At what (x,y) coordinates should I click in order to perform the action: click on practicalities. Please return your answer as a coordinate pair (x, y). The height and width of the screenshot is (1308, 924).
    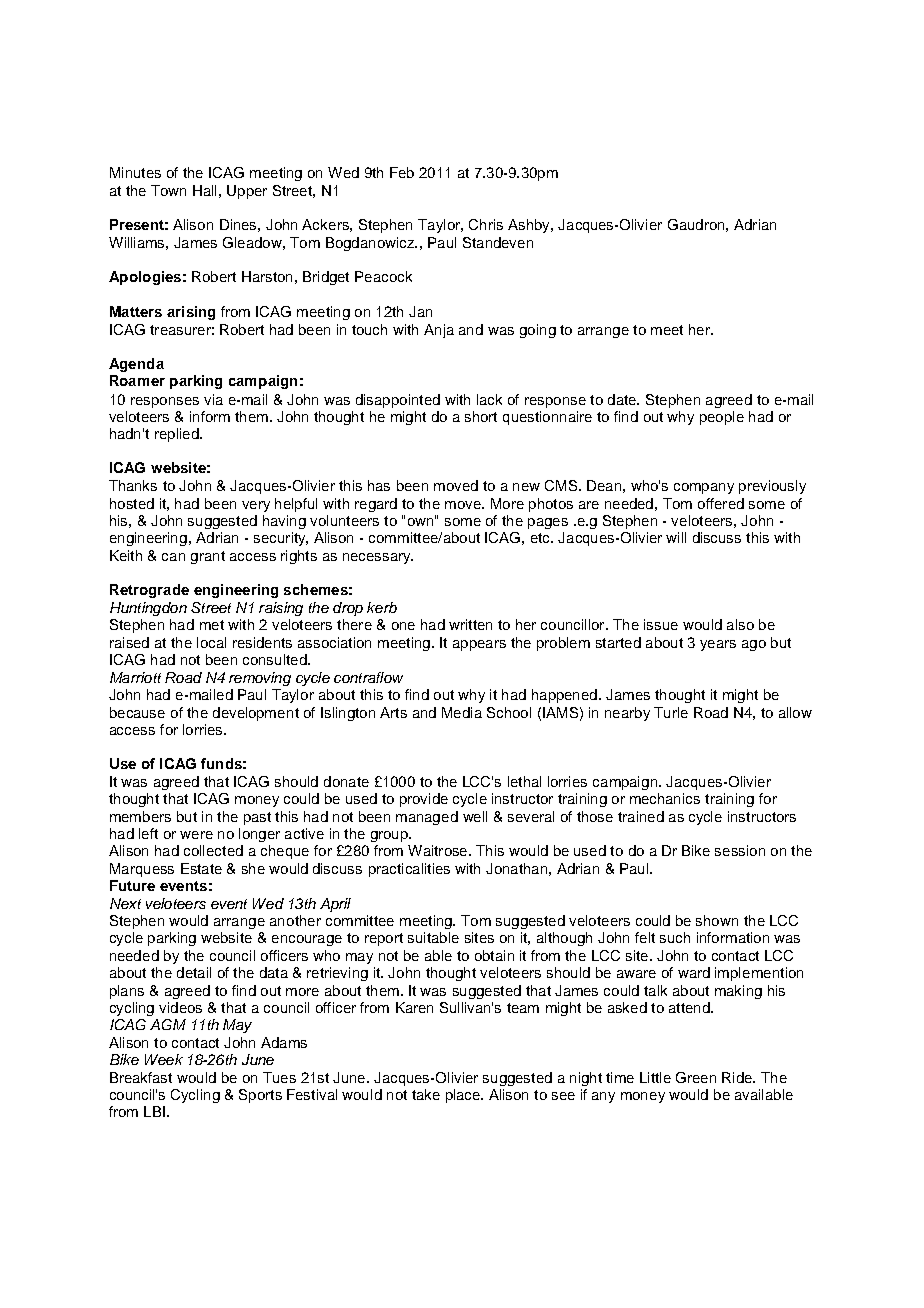
    Looking at the image, I should click on (409, 870).
